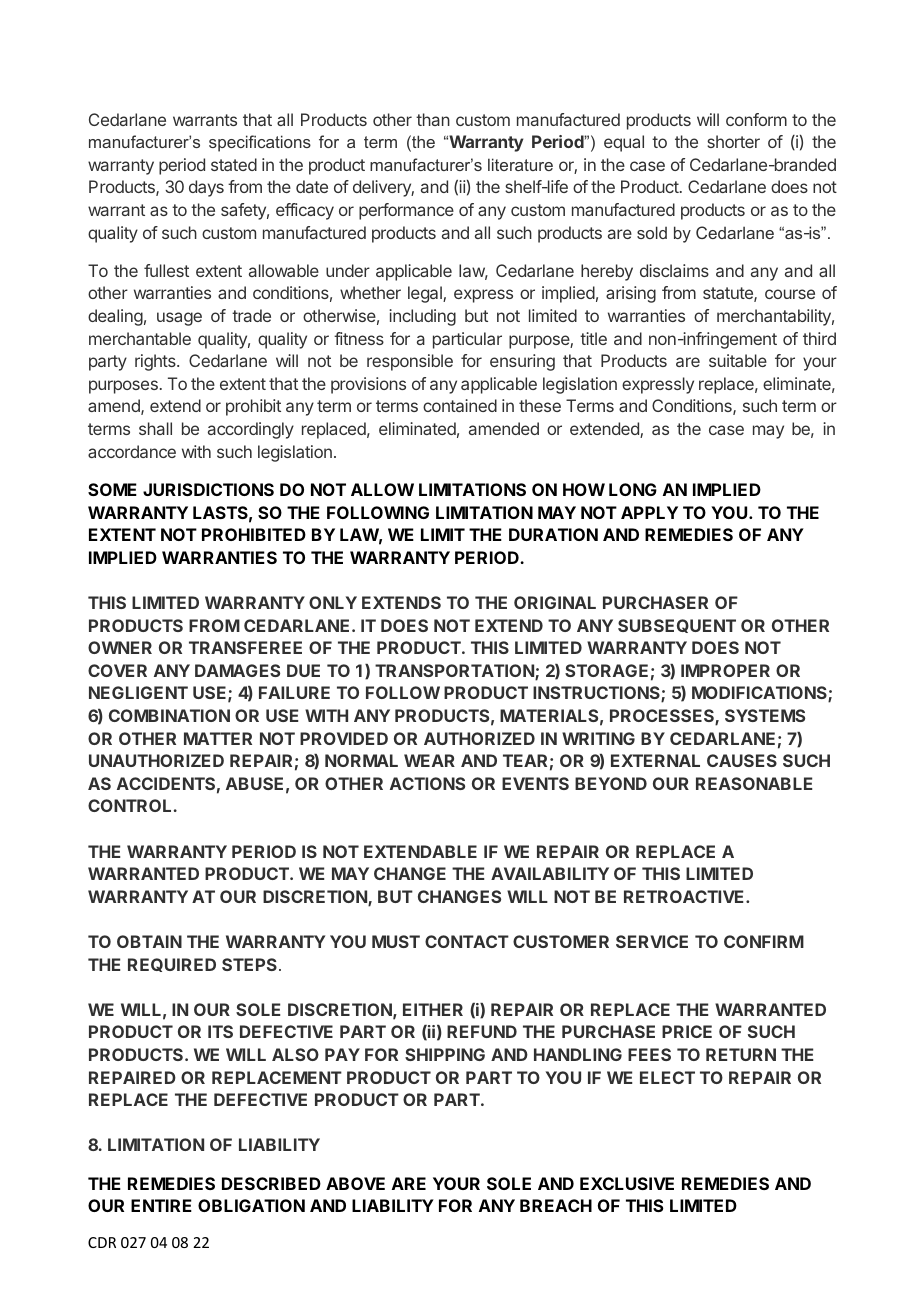 The image size is (924, 1308). Describe the element at coordinates (234, 164) in the screenshot. I see `stated` at that location.
